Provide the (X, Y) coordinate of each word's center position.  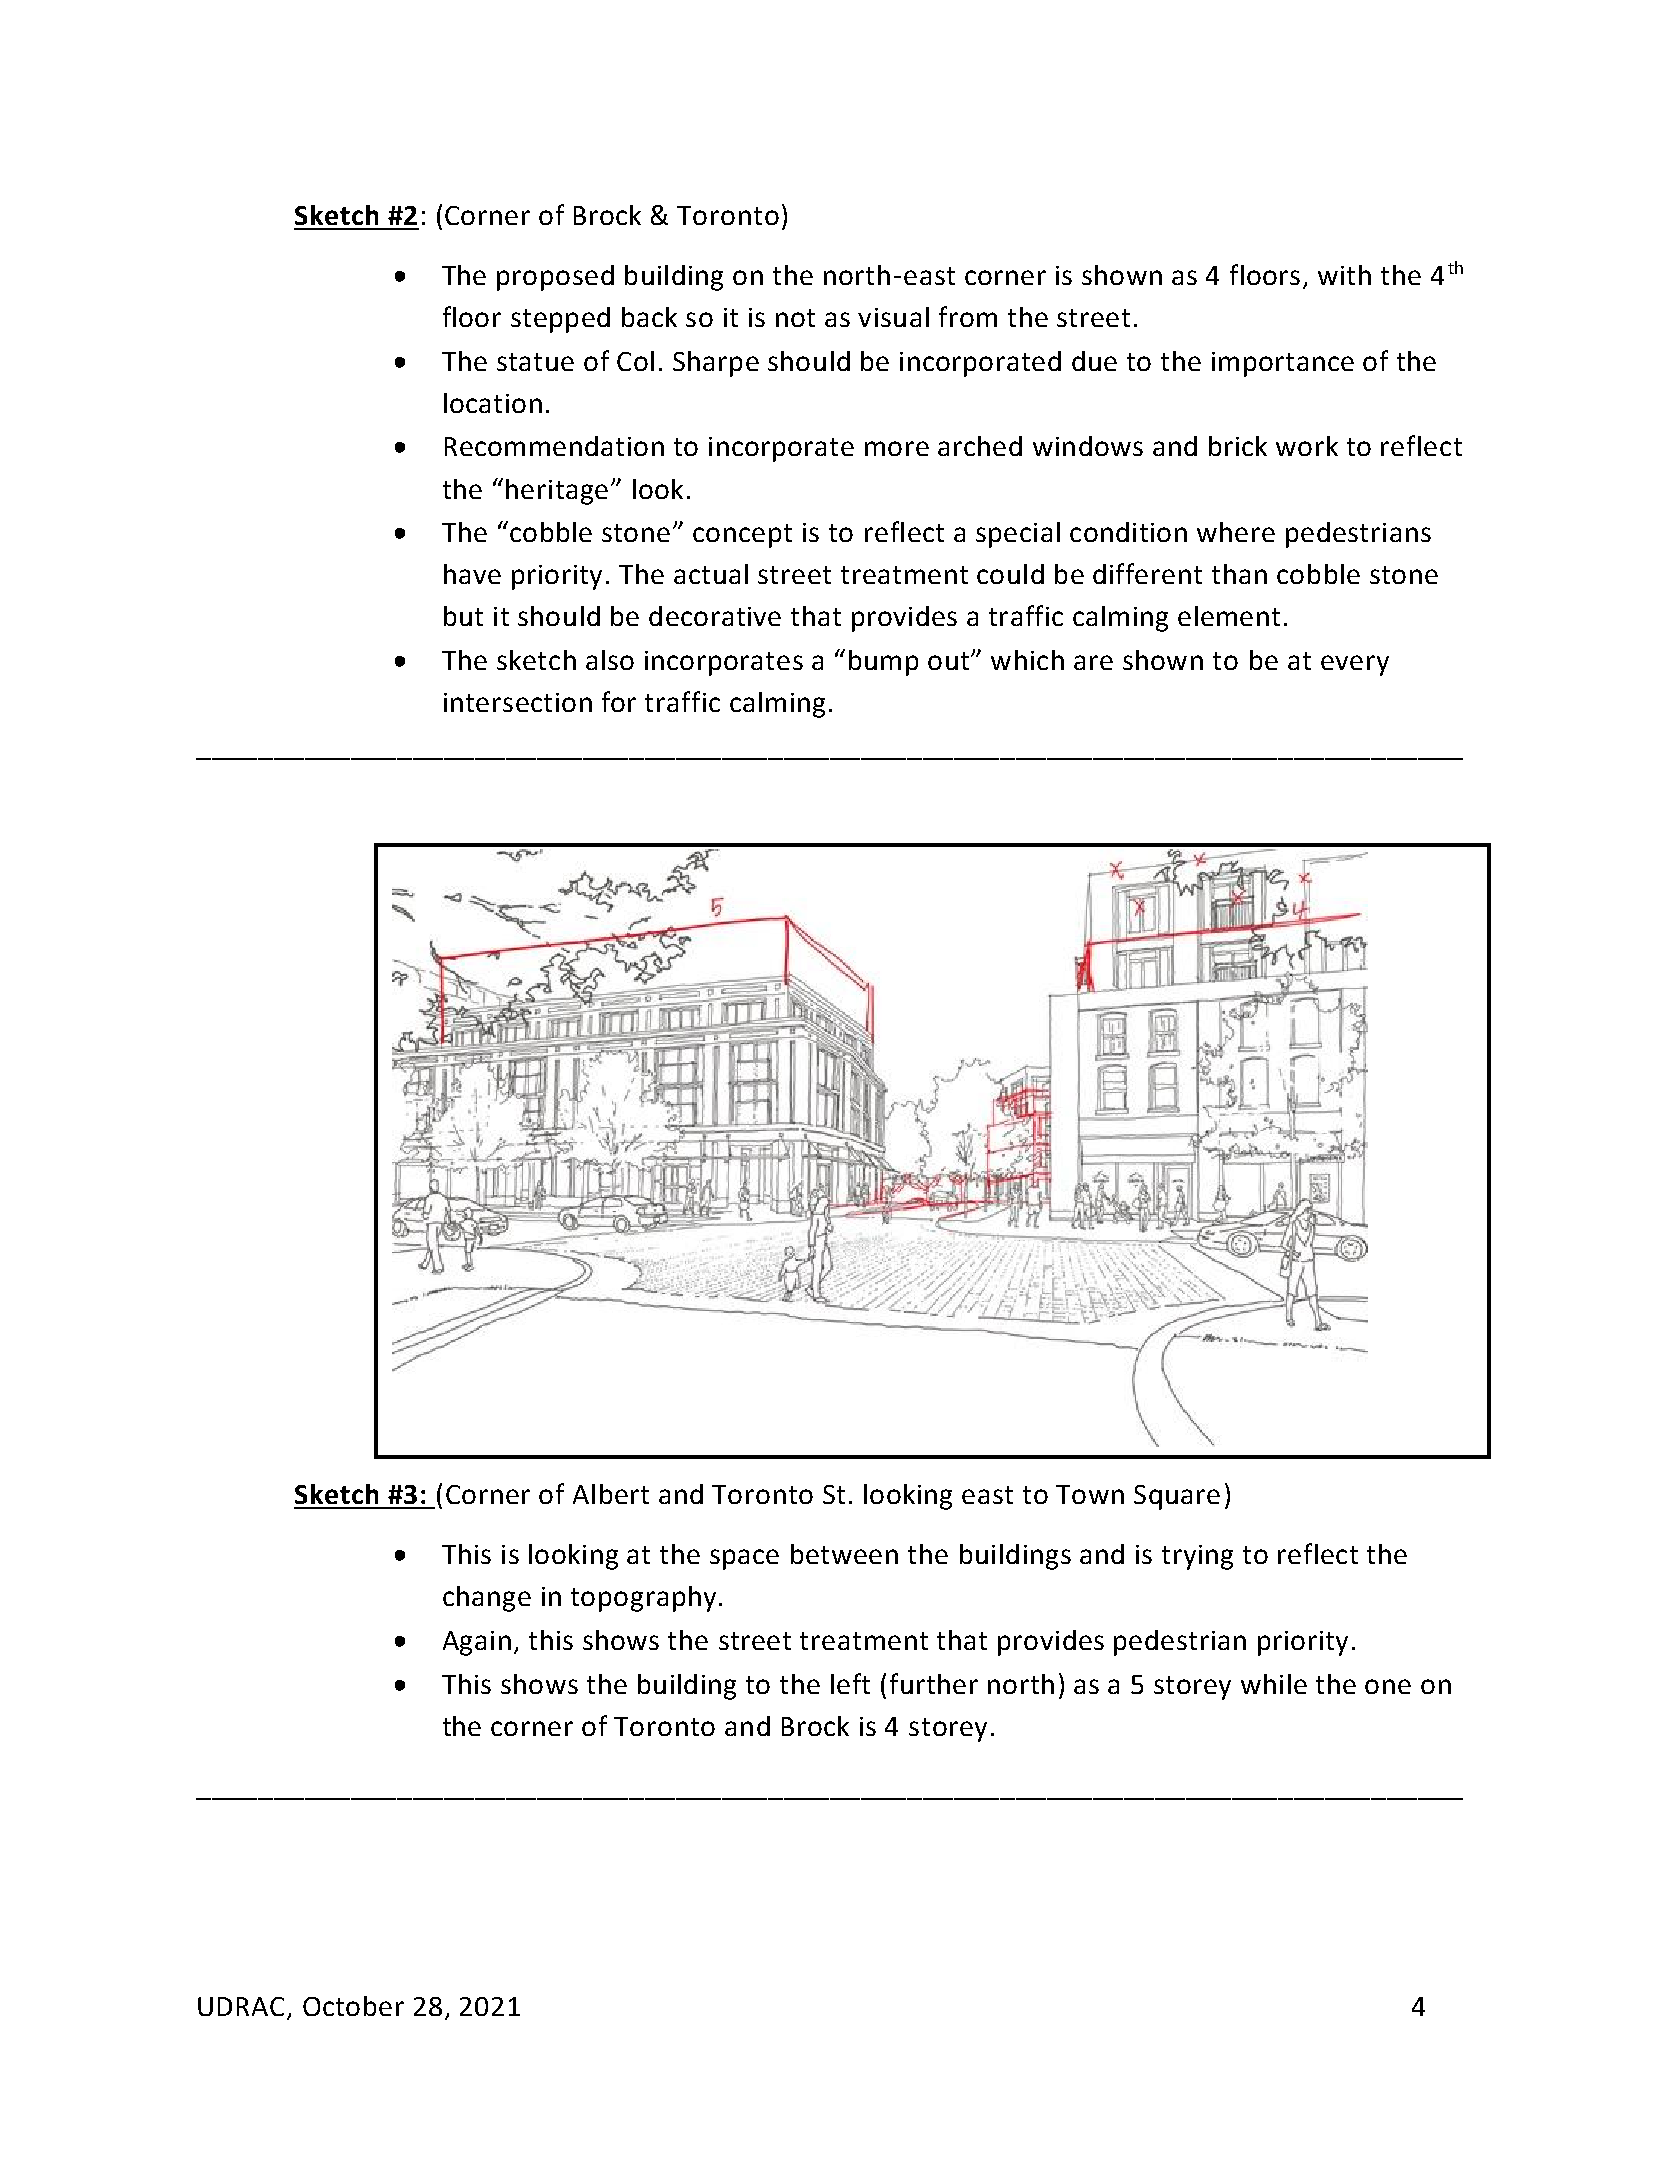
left (850, 1683)
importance (1283, 364)
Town (1090, 1494)
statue (535, 362)
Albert (611, 1494)
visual (893, 317)
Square (1177, 1497)
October (353, 2006)
